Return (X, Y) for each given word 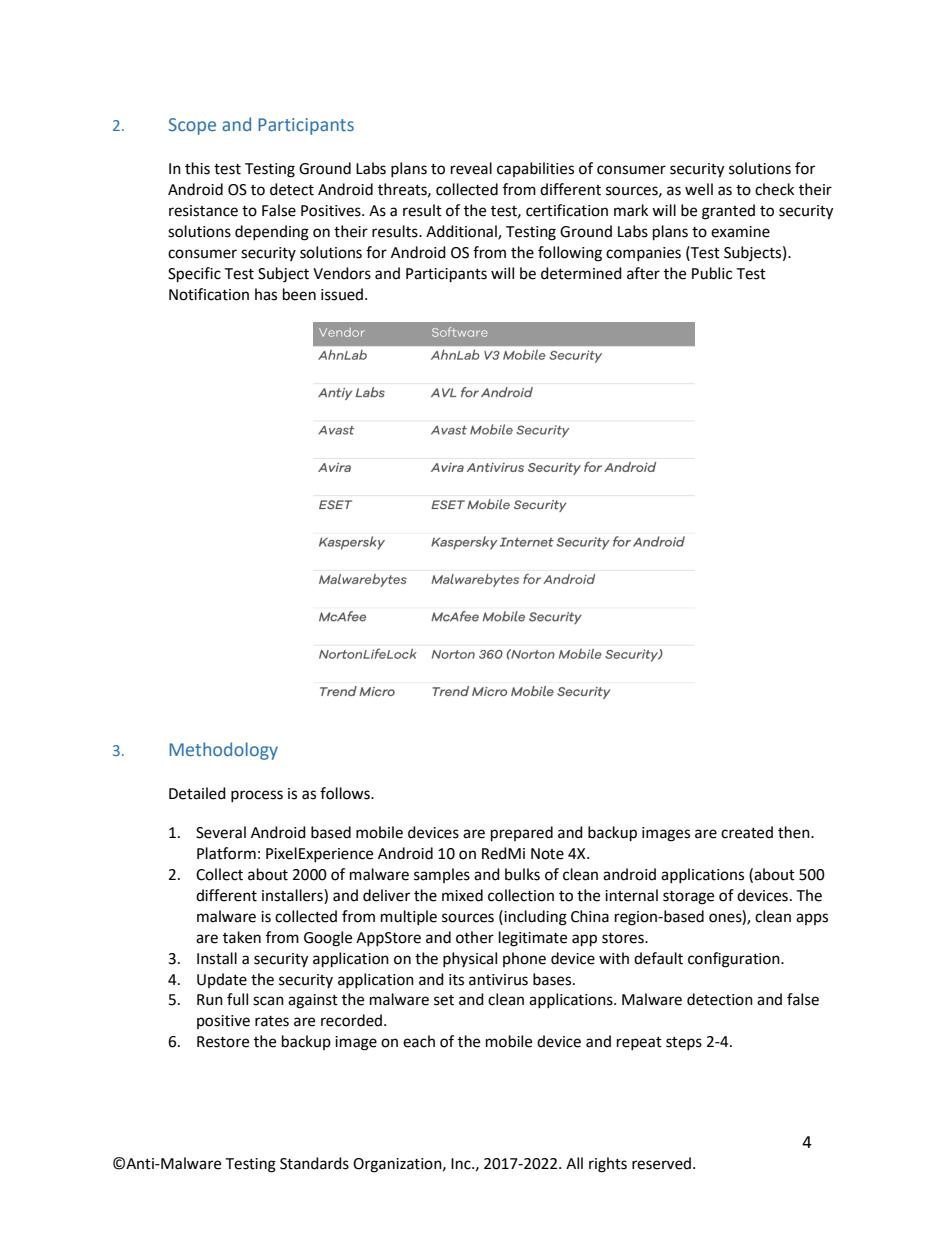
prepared (522, 834)
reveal (471, 168)
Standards (314, 1163)
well (699, 189)
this (197, 168)
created (747, 832)
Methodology (223, 751)
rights (608, 1165)
